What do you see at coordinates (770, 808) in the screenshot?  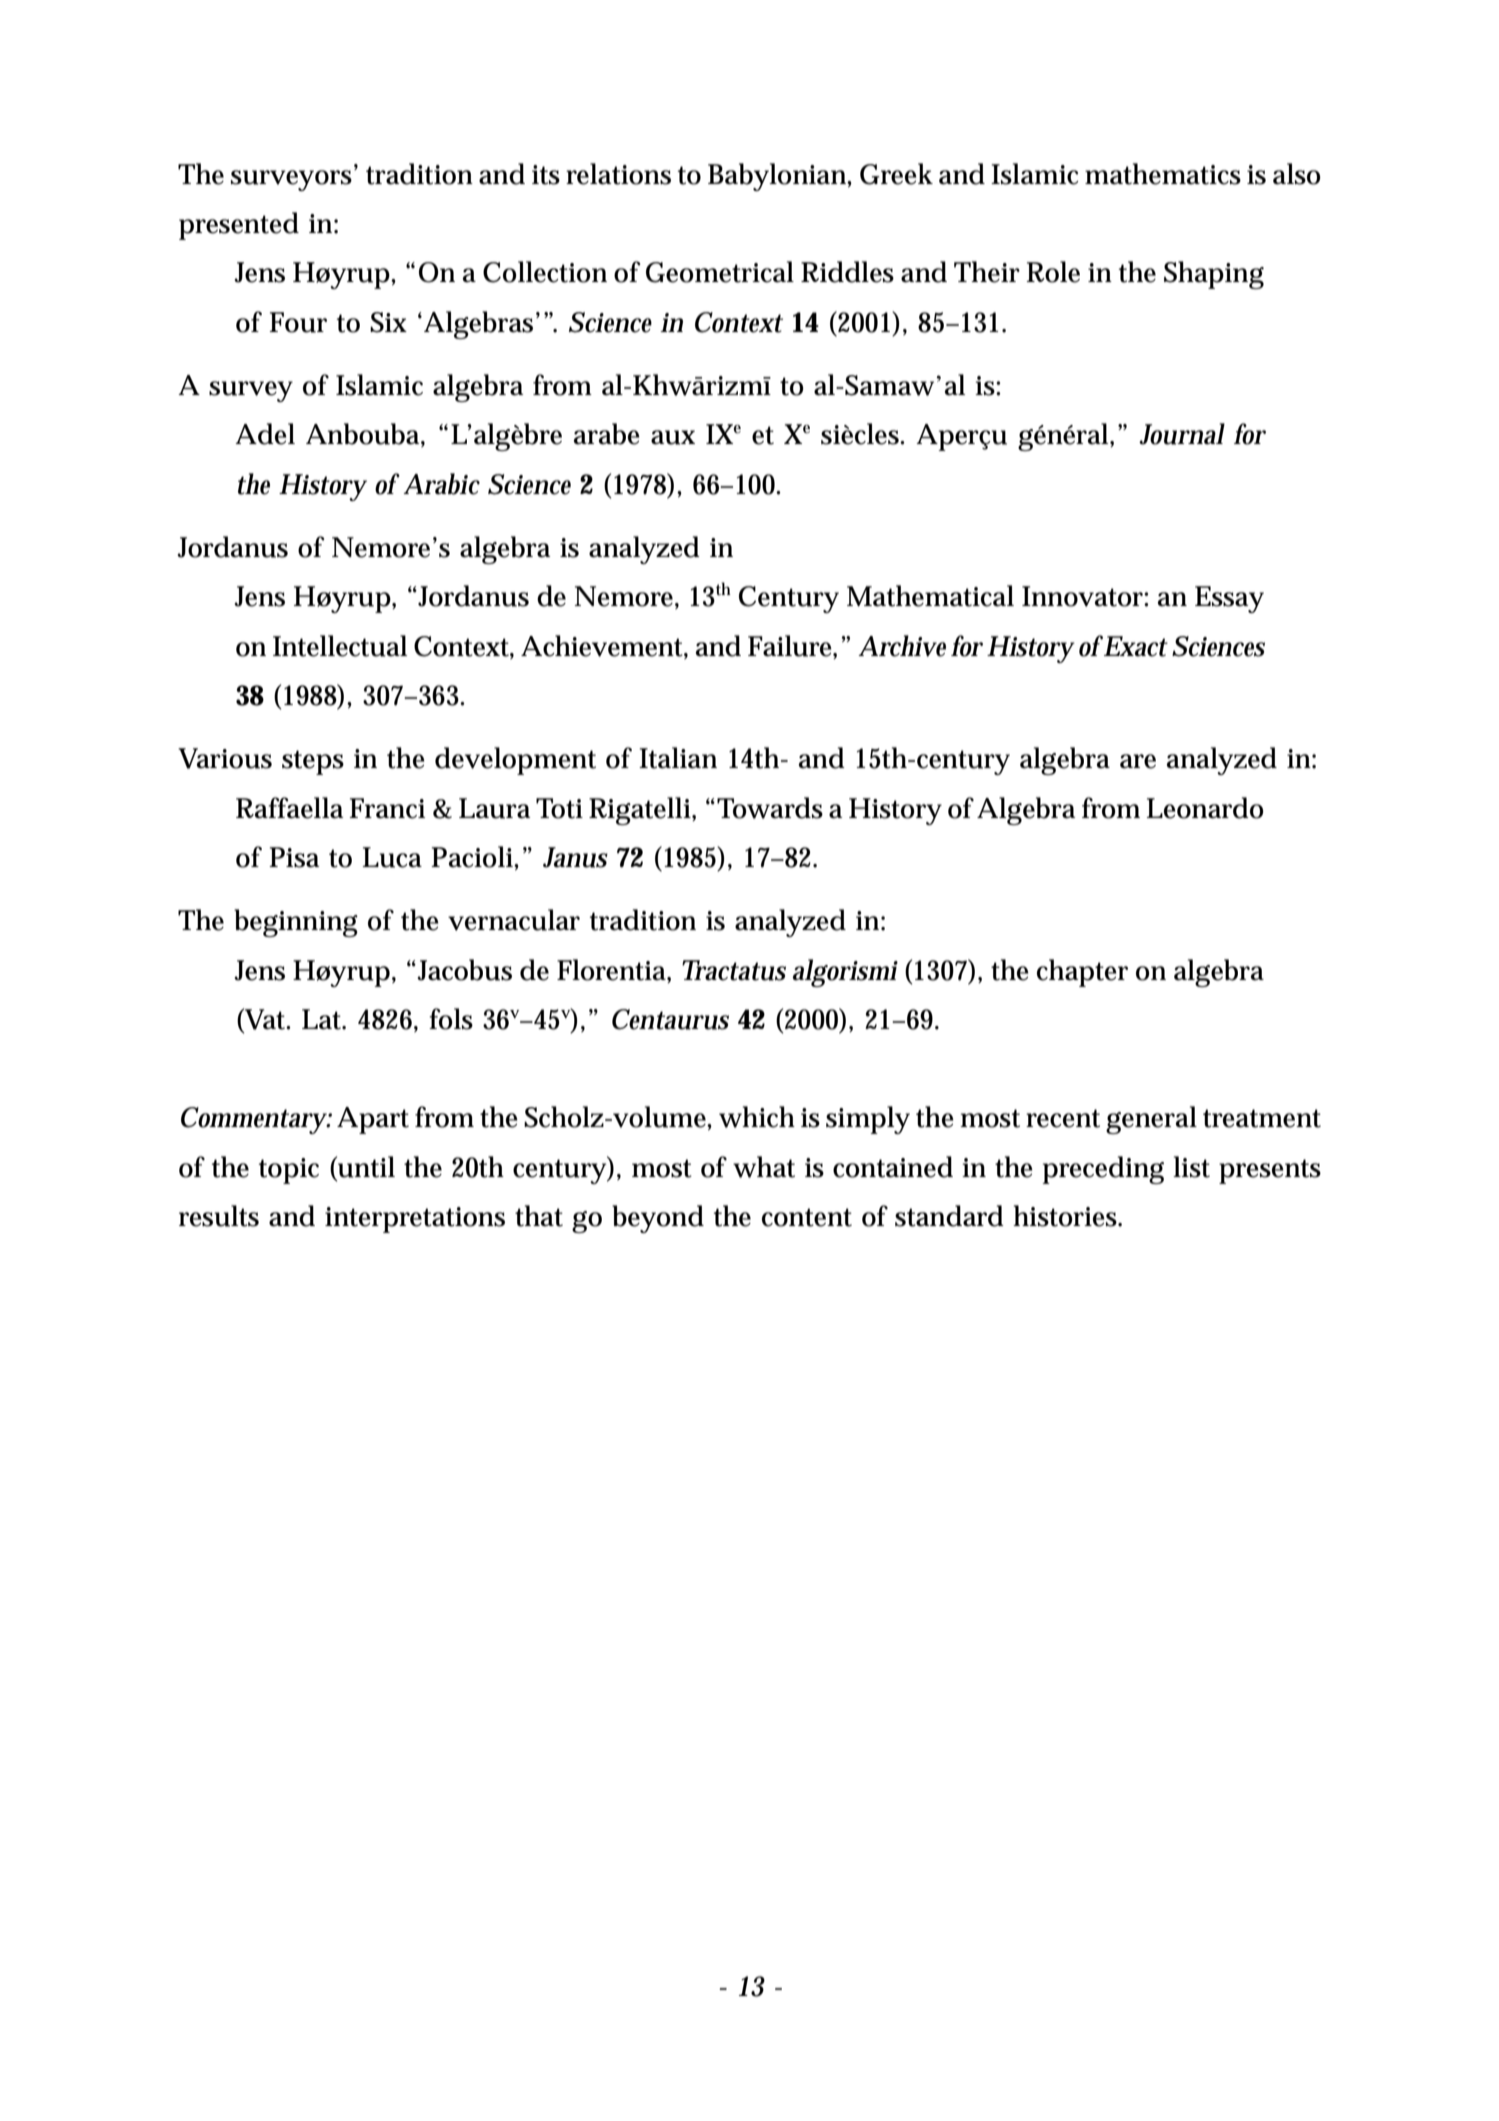 I see `Towards` at bounding box center [770, 808].
